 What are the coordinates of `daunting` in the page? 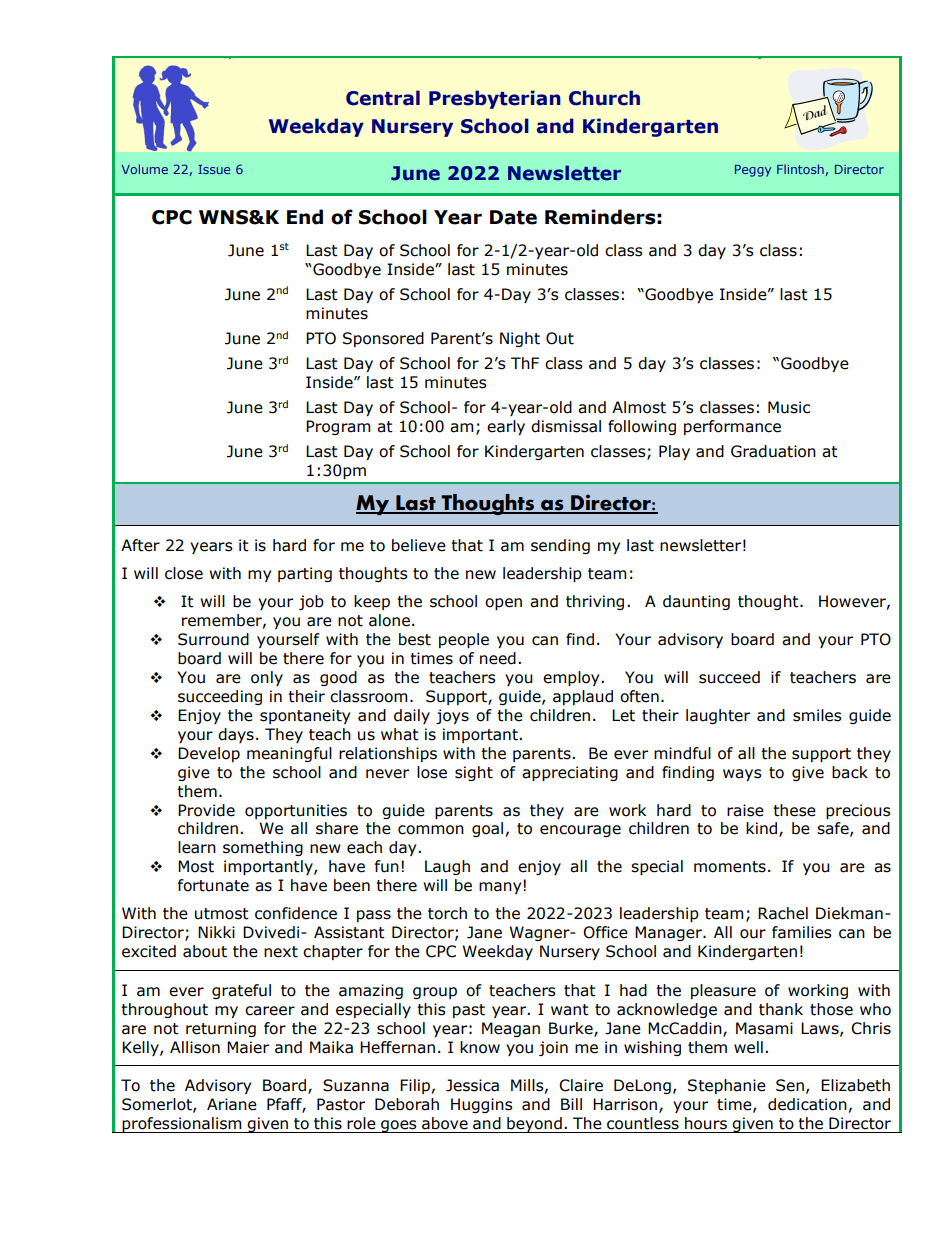 It's located at (696, 602).
